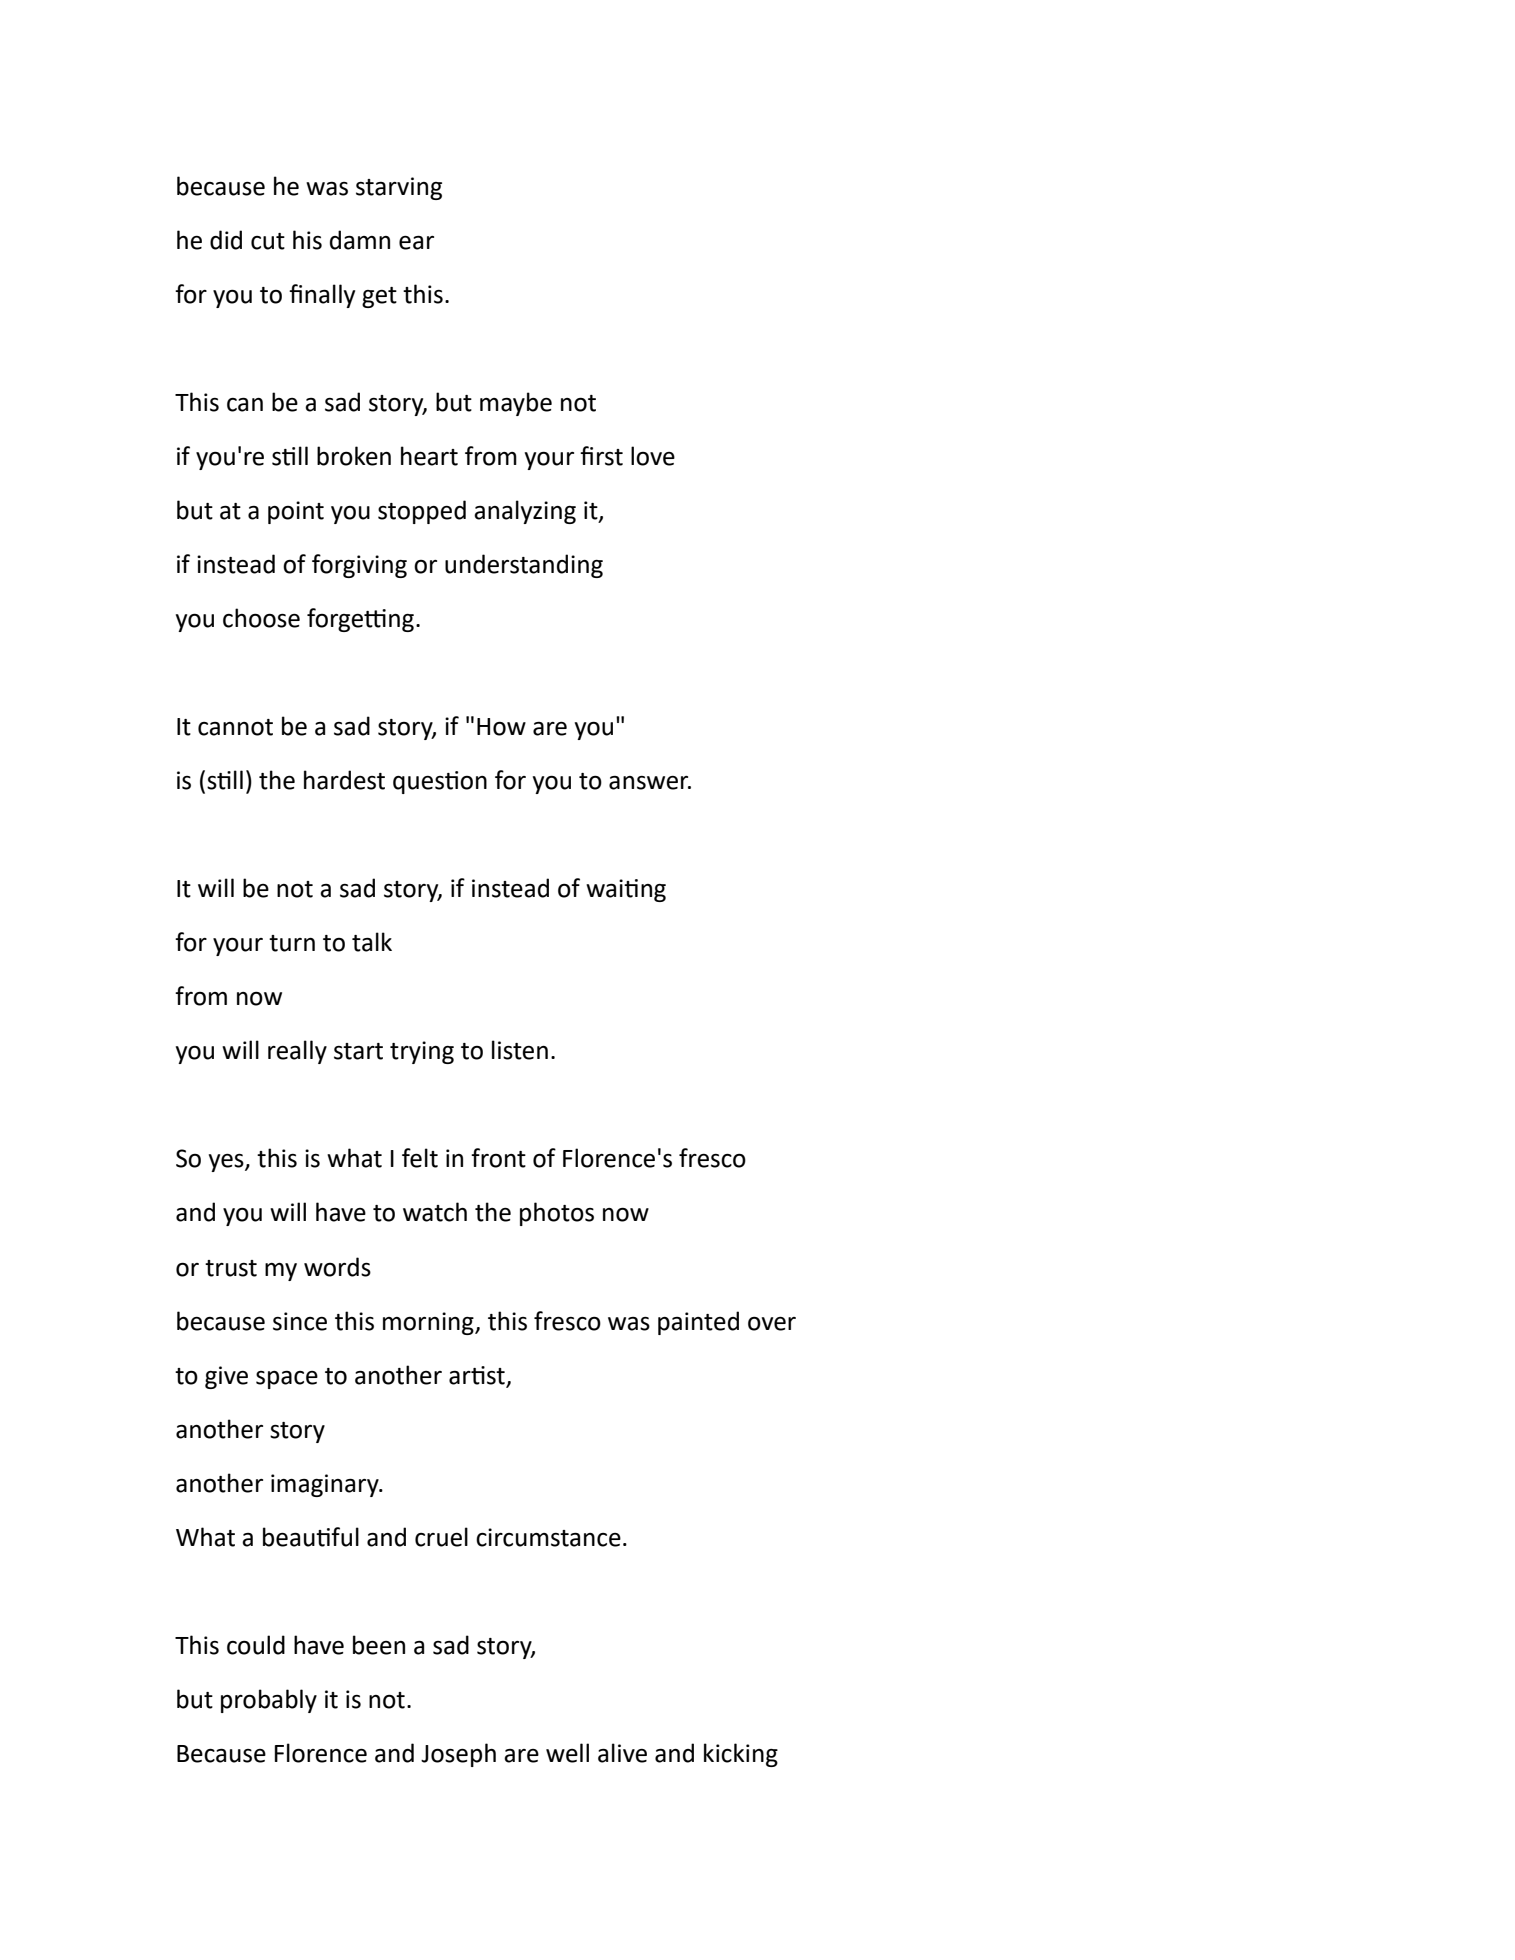 The height and width of the page is (1960, 1515). Describe the element at coordinates (524, 566) in the page. I see `understanding` at that location.
